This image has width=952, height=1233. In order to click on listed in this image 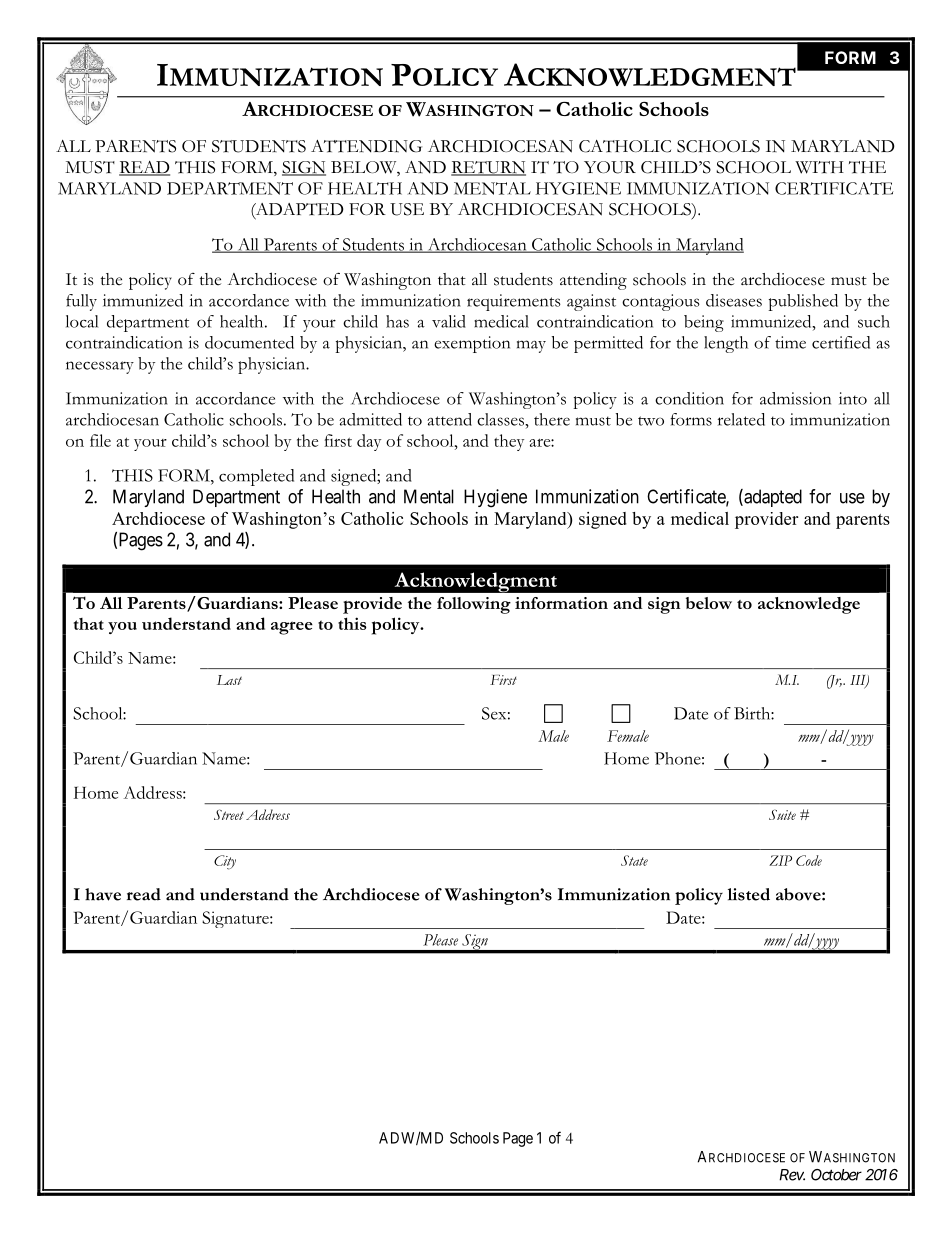, I will do `click(749, 894)`.
